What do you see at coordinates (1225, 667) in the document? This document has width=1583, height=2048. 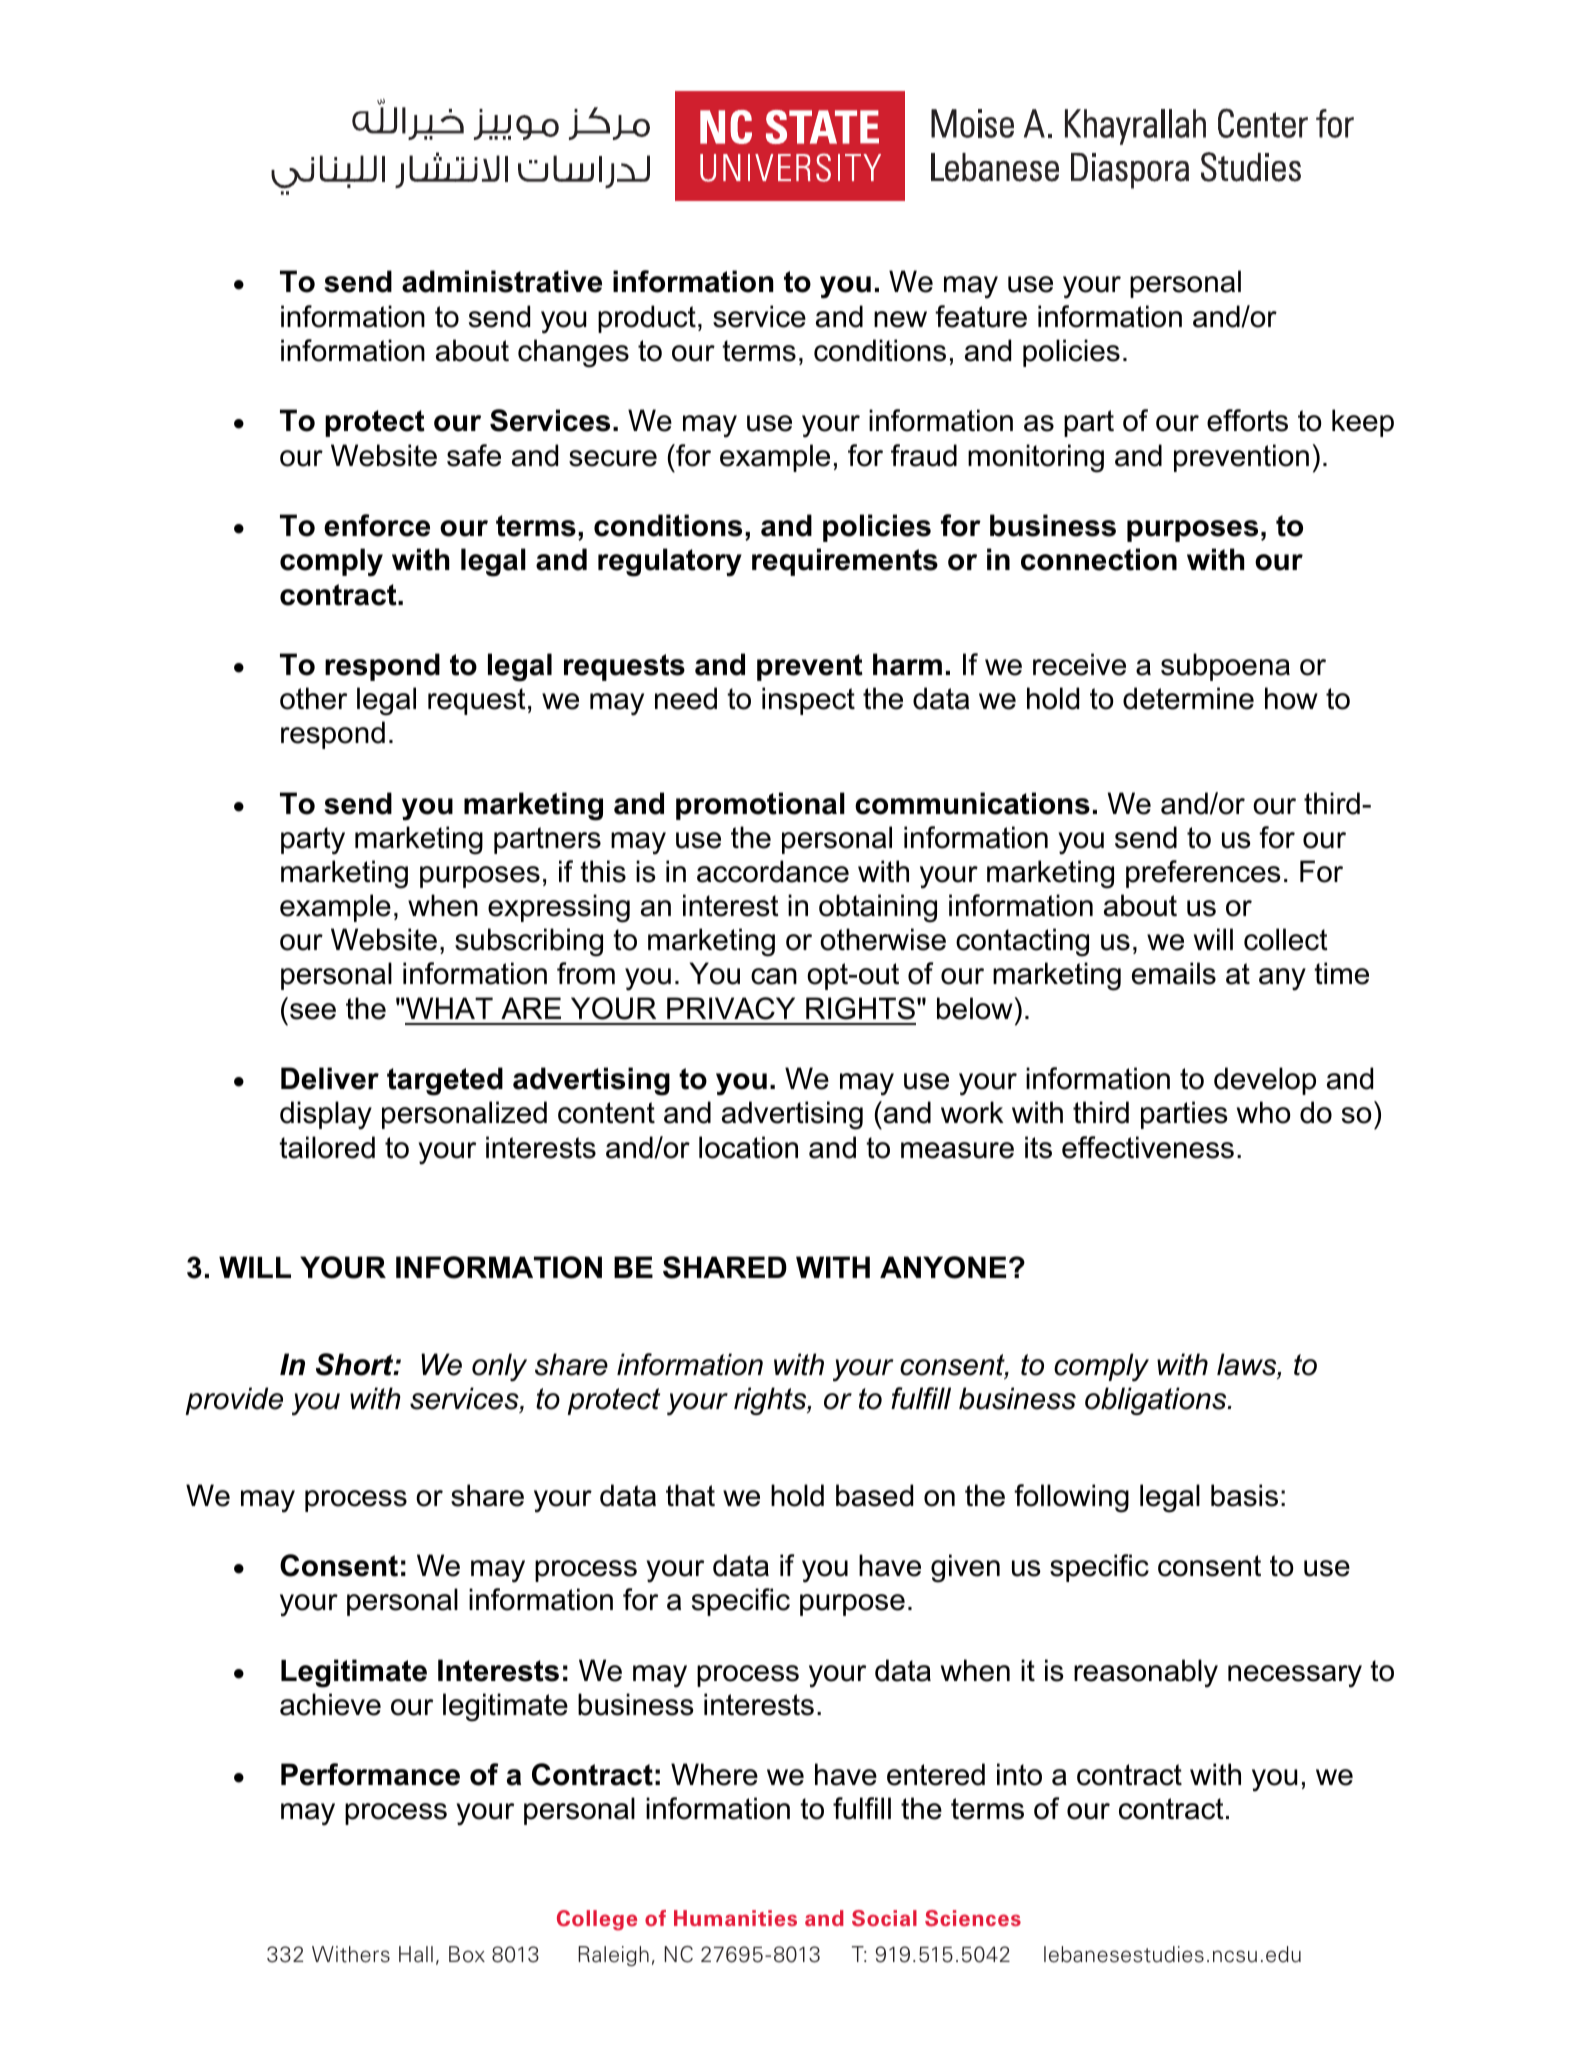 I see `subpoena` at bounding box center [1225, 667].
